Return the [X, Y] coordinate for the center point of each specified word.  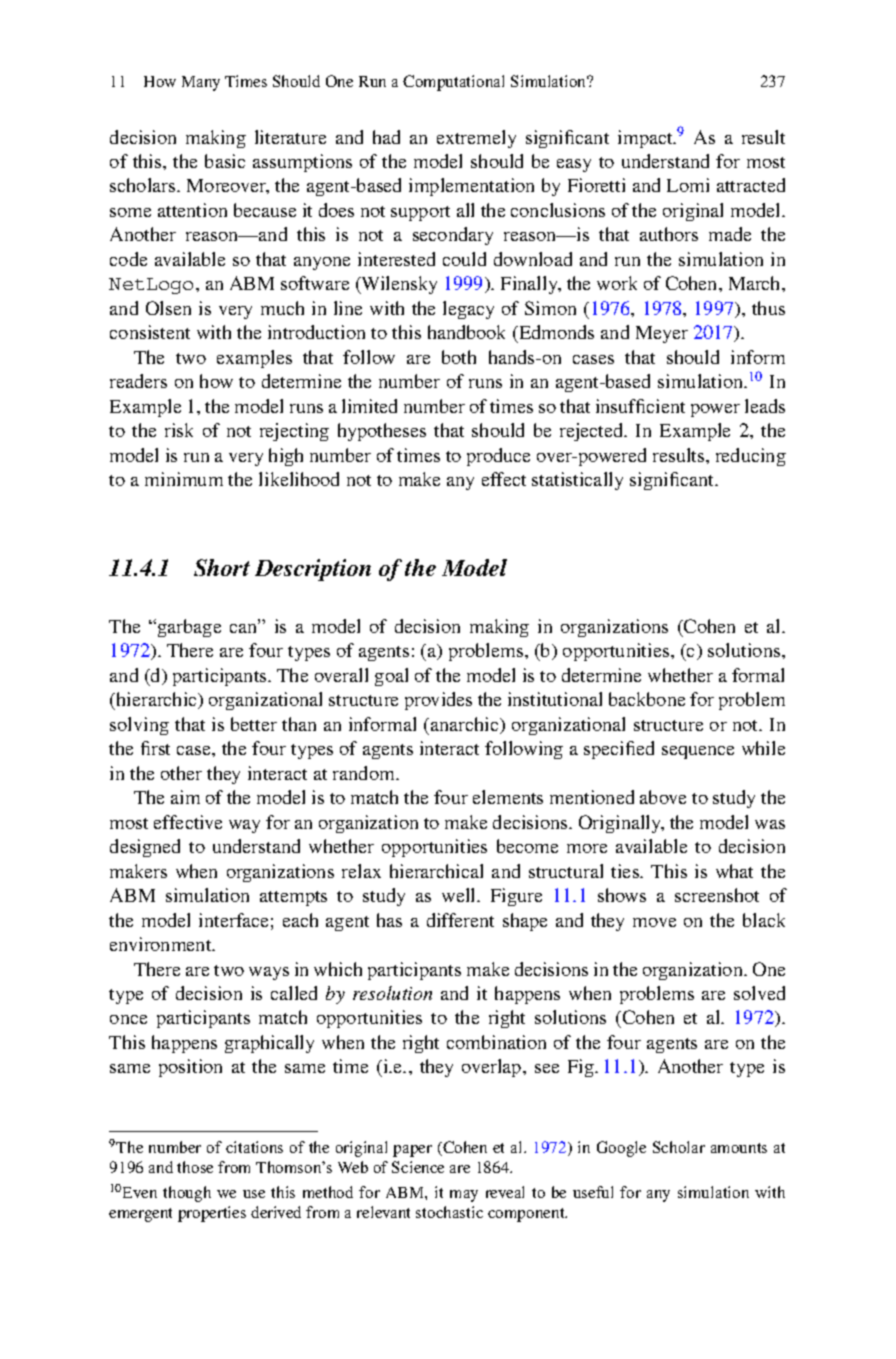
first [155, 748]
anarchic [466, 725]
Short [222, 567]
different [460, 920]
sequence [698, 752]
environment [162, 944]
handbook [466, 332]
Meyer [662, 334]
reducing [751, 457]
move [654, 922]
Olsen [168, 308]
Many [201, 83]
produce [498, 457]
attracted [751, 185]
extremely [476, 139]
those [195, 1167]
